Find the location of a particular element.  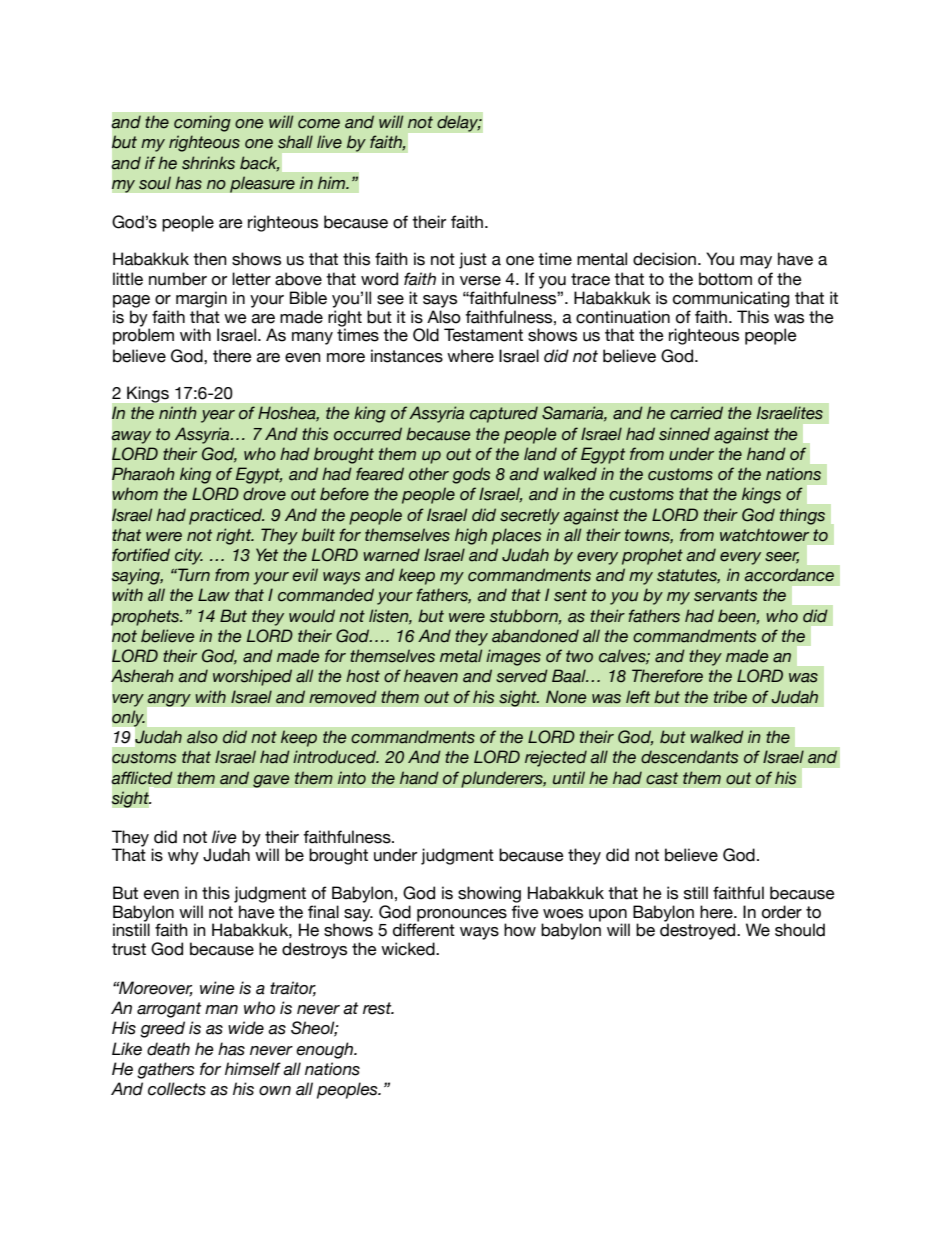

year is located at coordinates (218, 416).
